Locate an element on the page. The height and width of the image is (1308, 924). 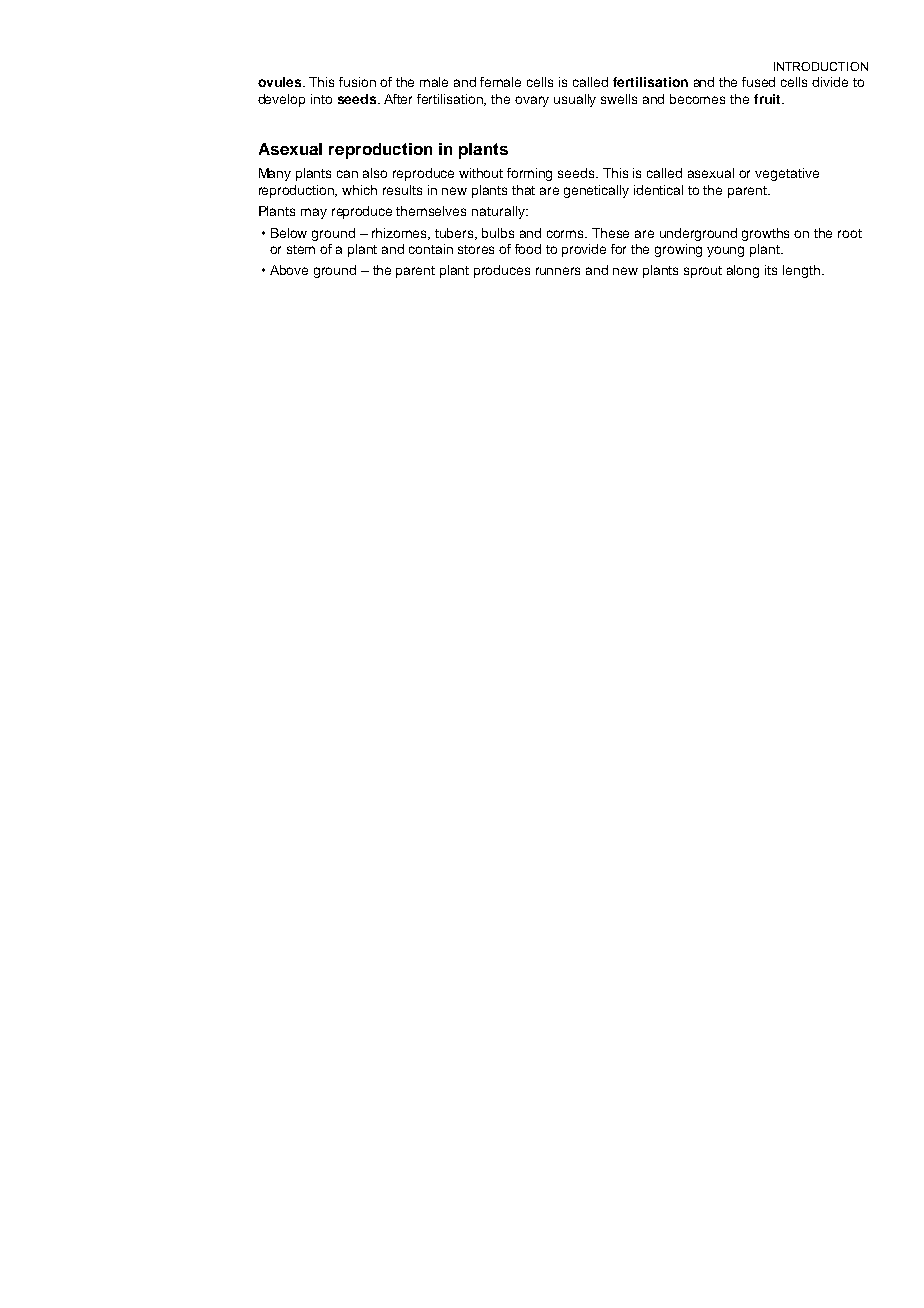
forming is located at coordinates (529, 174).
